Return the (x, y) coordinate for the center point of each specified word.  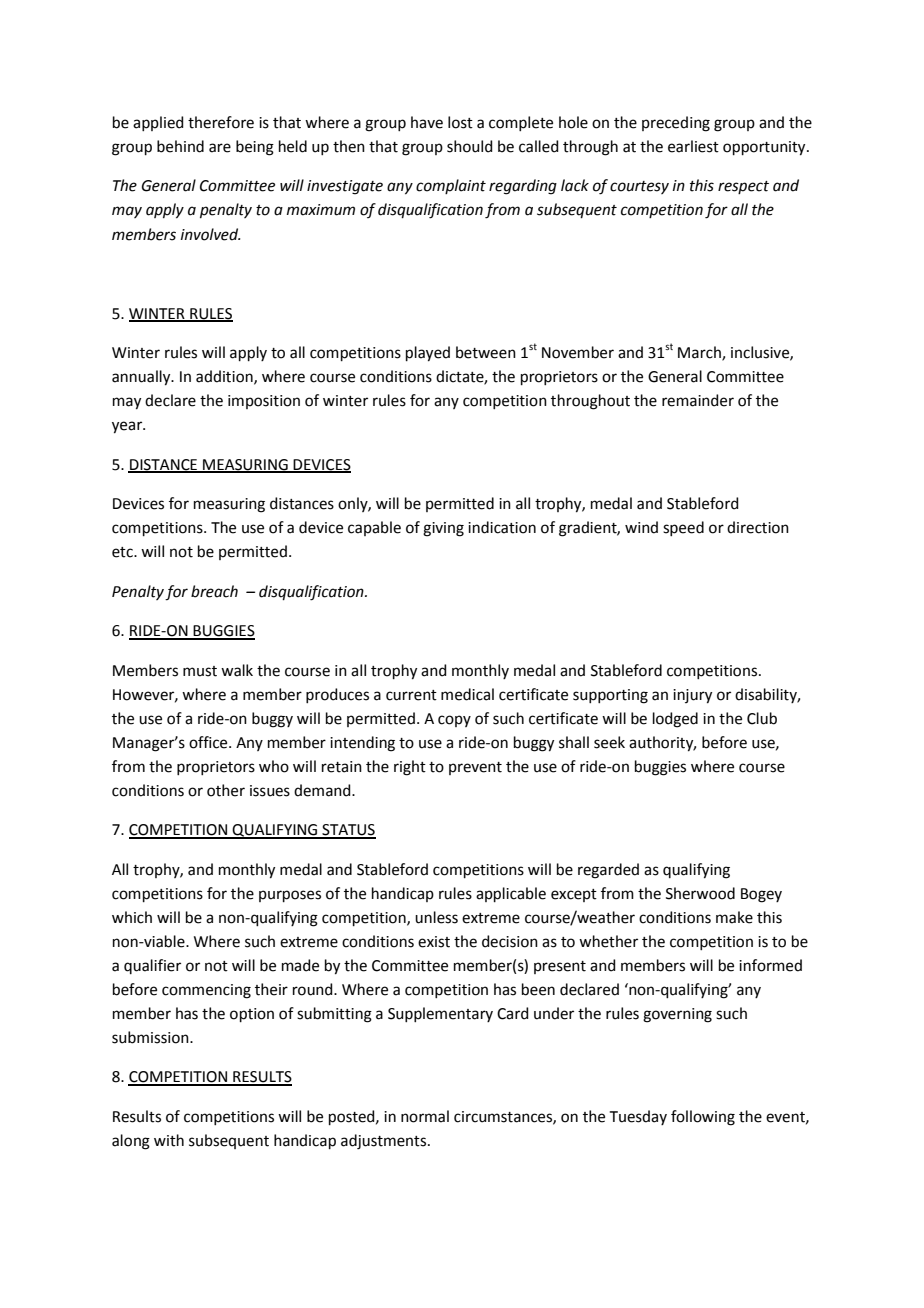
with (169, 1140)
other (226, 790)
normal (425, 1116)
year (128, 427)
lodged (675, 720)
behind (180, 146)
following (703, 1118)
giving (443, 529)
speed (683, 528)
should (470, 146)
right (410, 768)
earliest (693, 146)
